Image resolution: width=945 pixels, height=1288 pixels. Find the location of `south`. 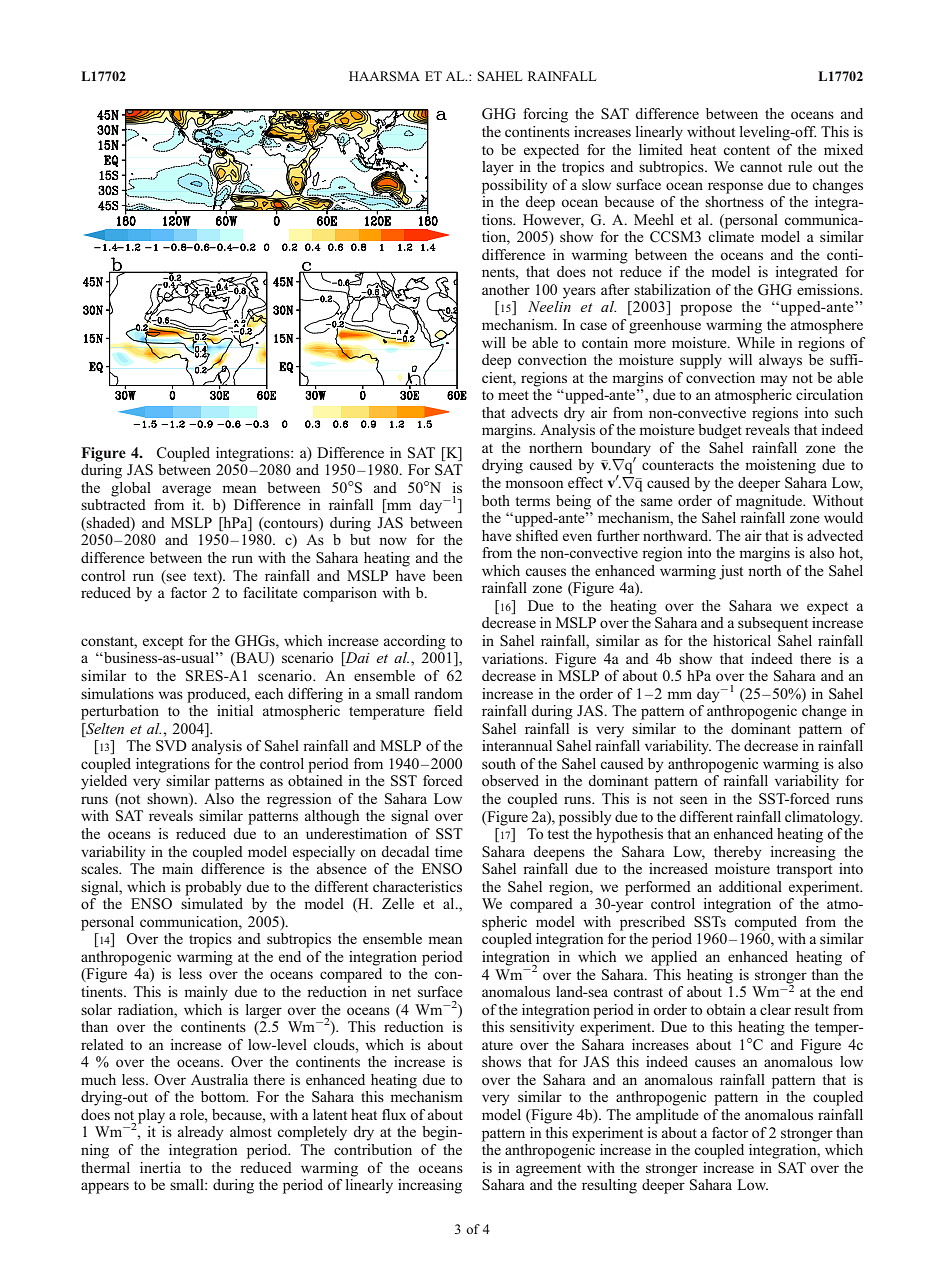

south is located at coordinates (499, 763).
